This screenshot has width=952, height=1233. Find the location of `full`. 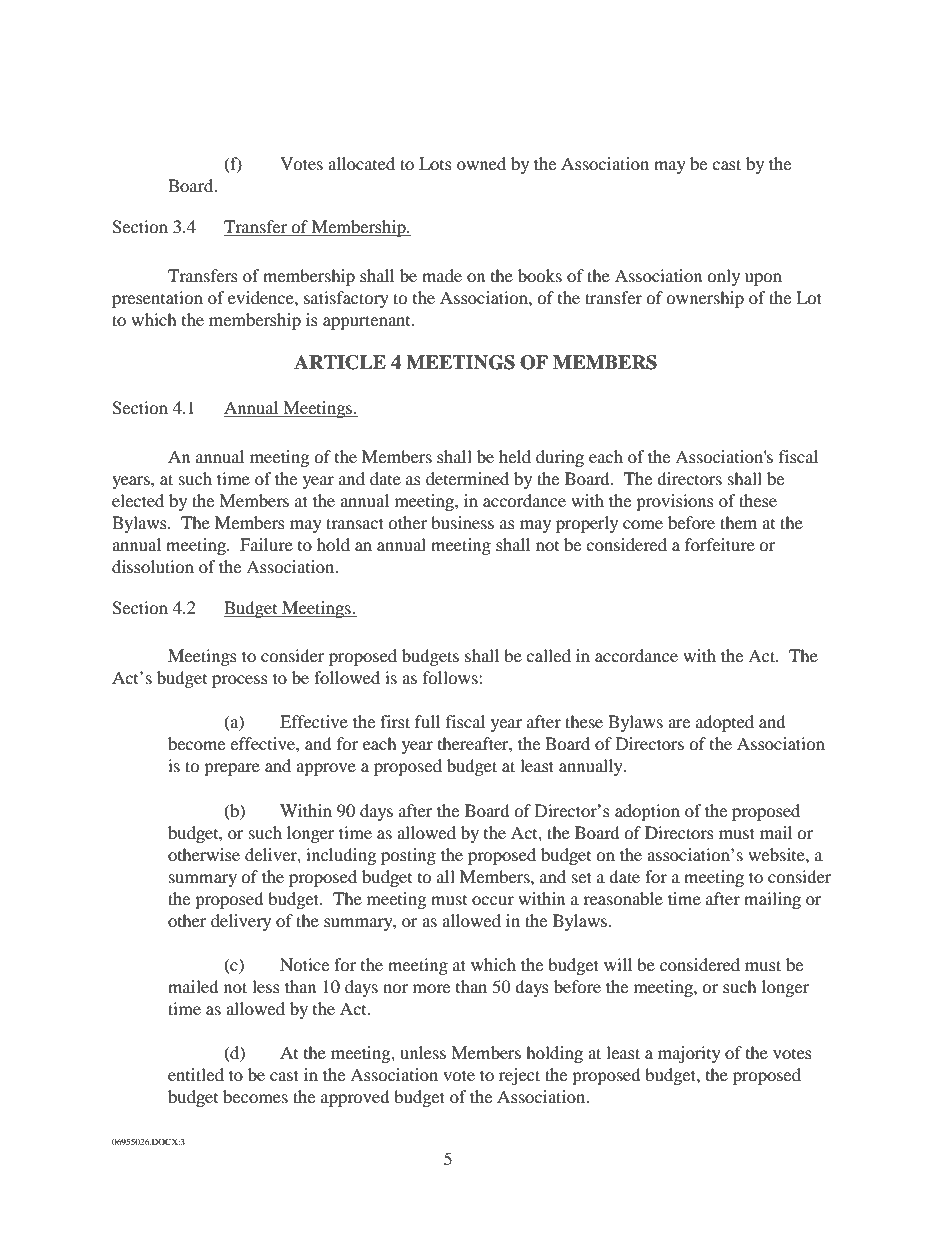

full is located at coordinates (427, 721).
